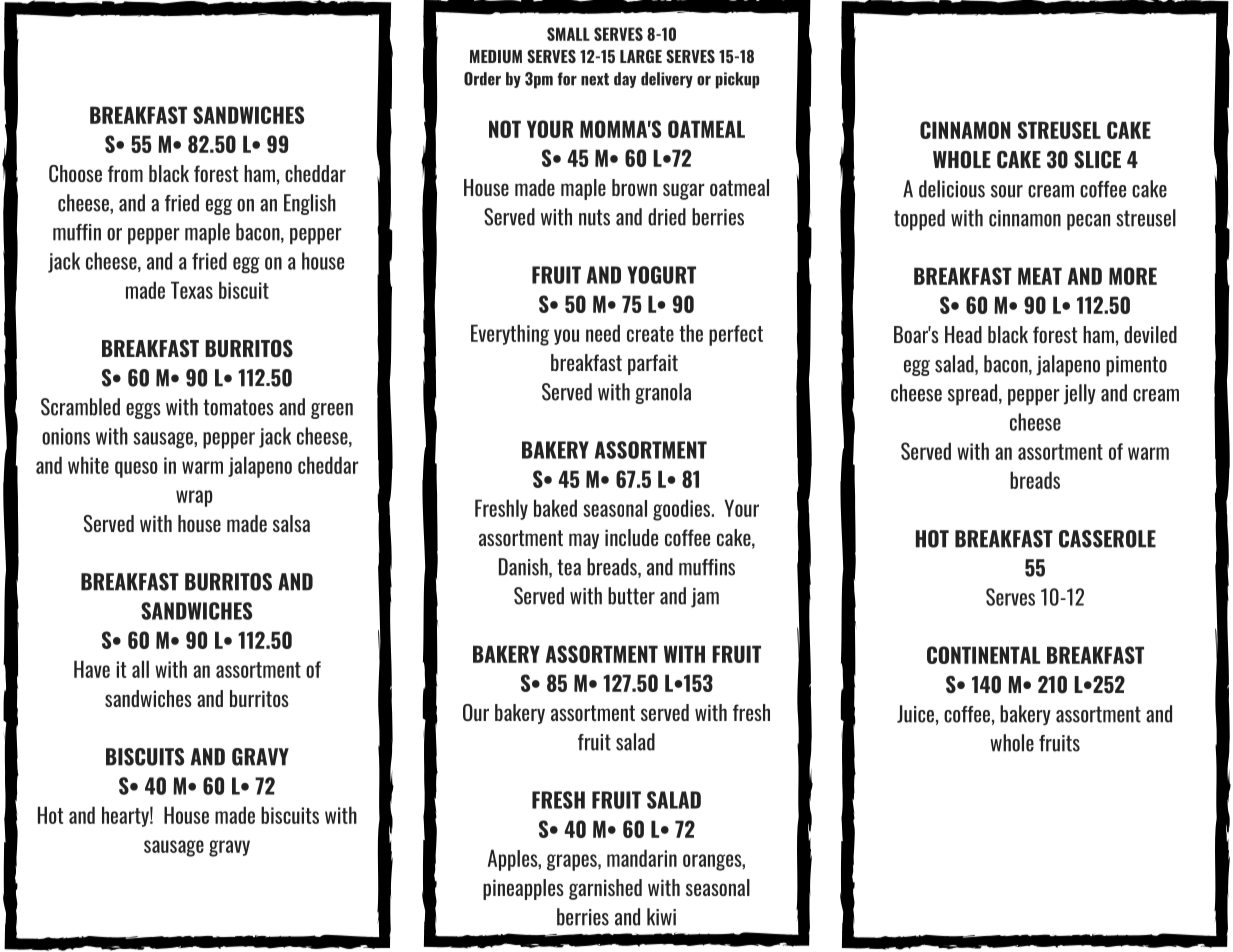 The image size is (1233, 952). What do you see at coordinates (143, 411) in the screenshot?
I see `eggs` at bounding box center [143, 411].
